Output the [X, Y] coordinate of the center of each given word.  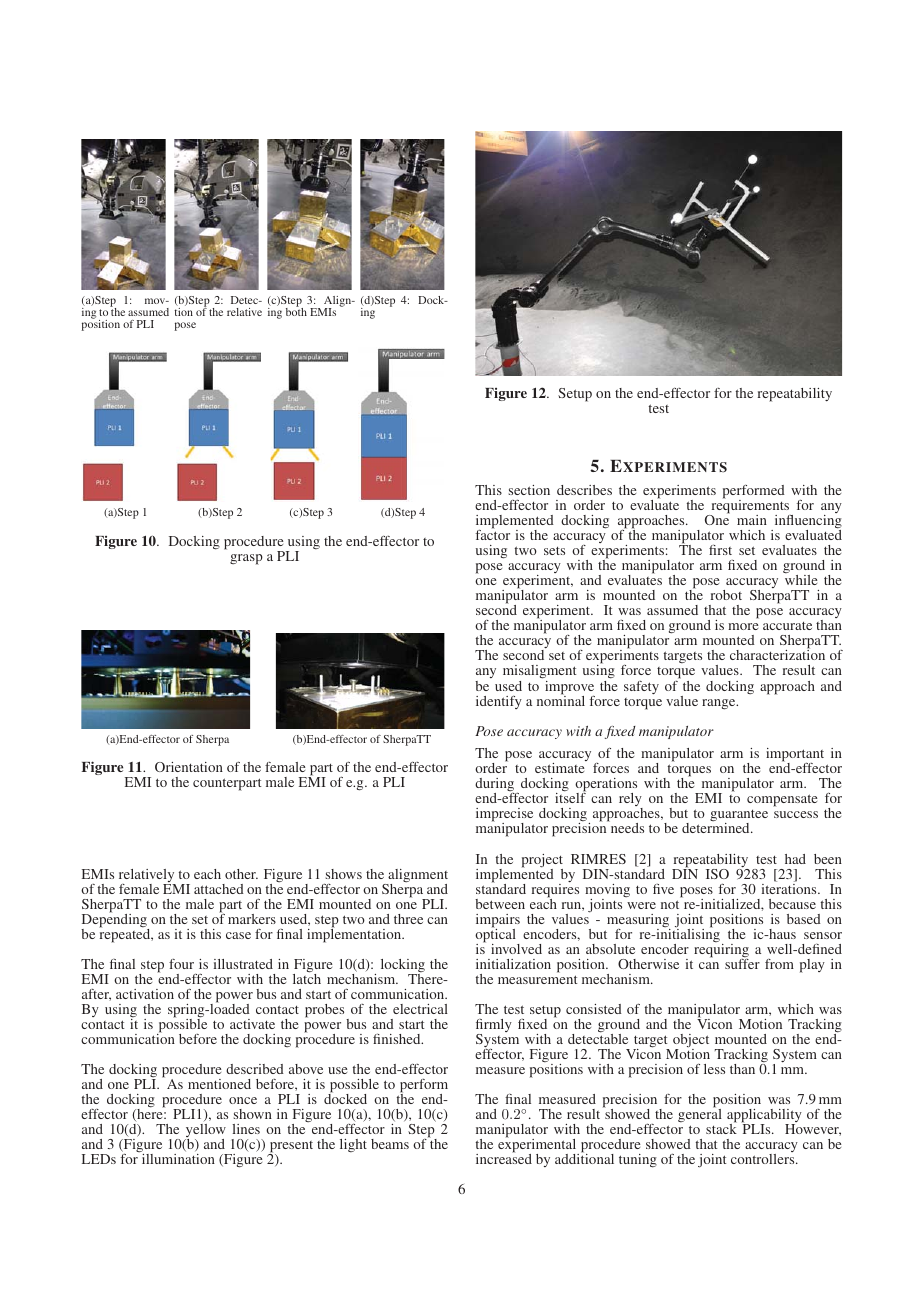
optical [496, 936]
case [238, 935]
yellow [205, 1132]
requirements [750, 507]
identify [499, 702]
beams [390, 1144]
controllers [764, 1159]
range [720, 704]
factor [493, 534]
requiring [721, 952]
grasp [246, 559]
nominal [561, 699]
